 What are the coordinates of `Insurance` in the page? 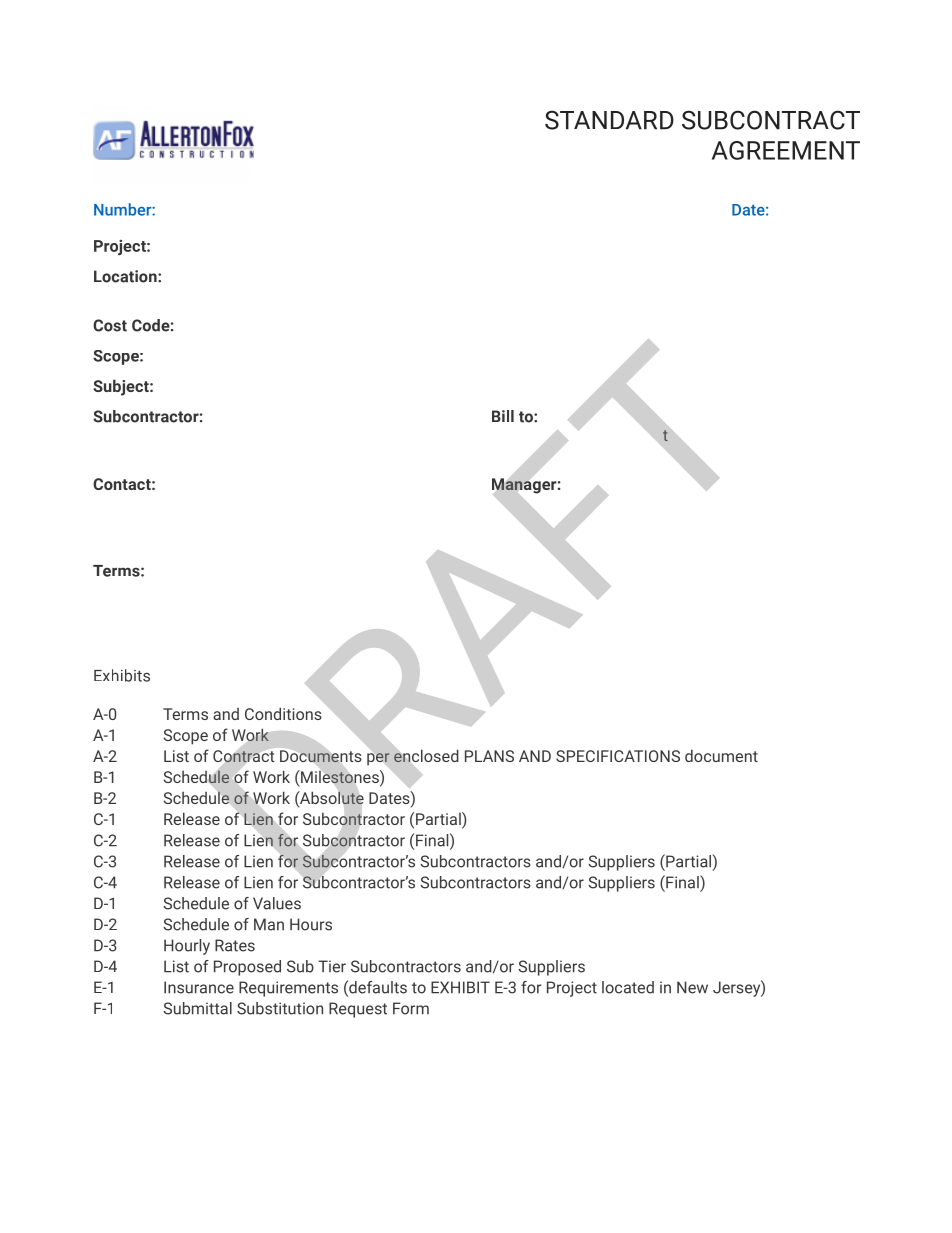 It's located at (199, 987).
